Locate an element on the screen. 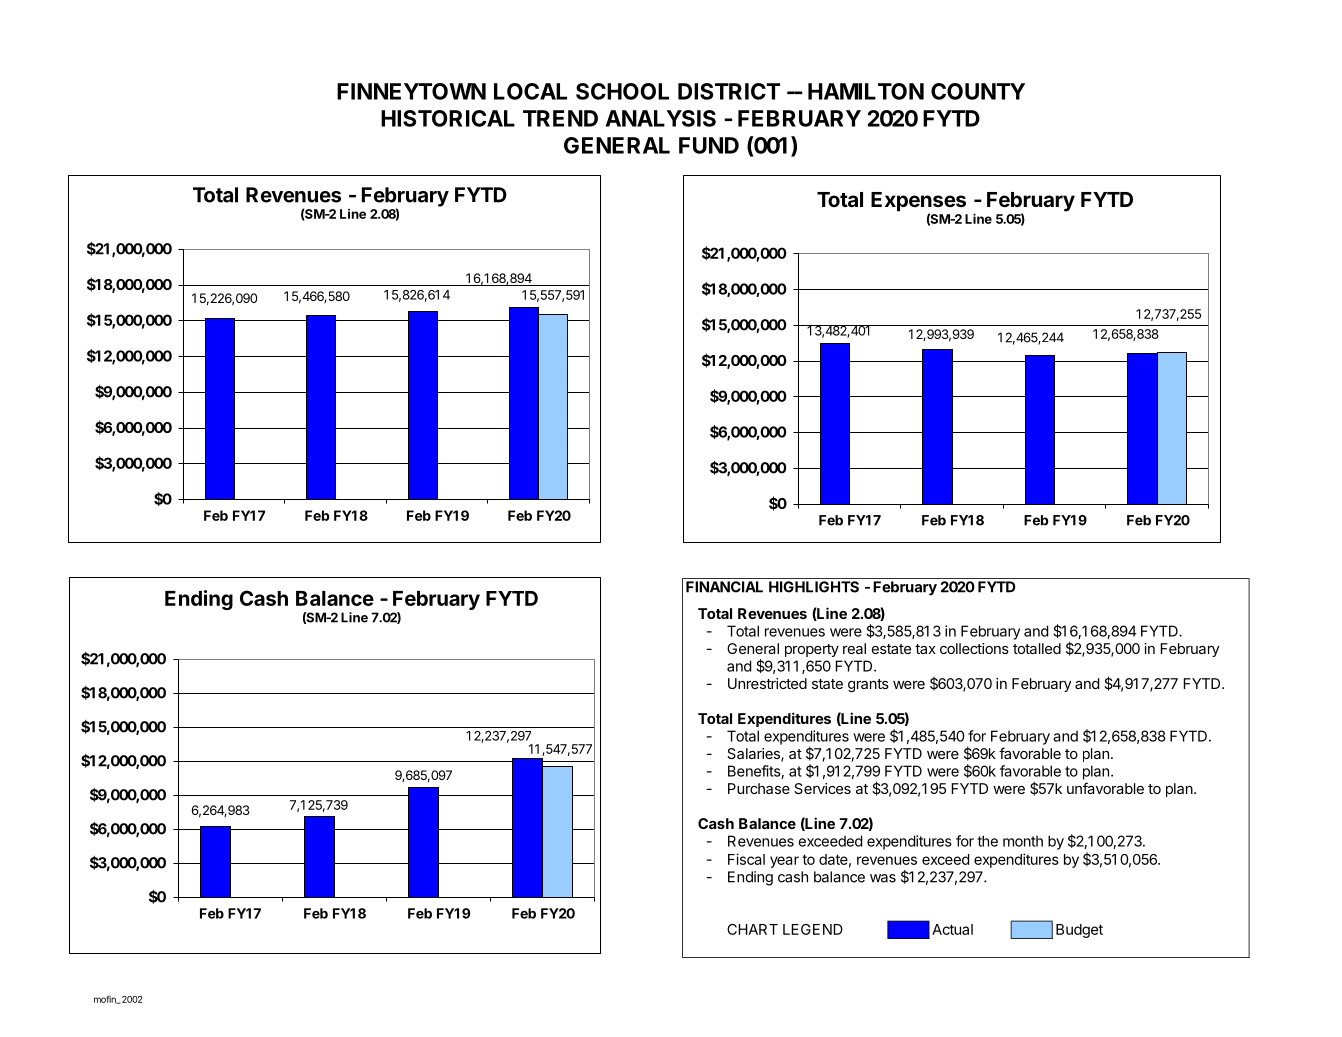  collections is located at coordinates (974, 648).
